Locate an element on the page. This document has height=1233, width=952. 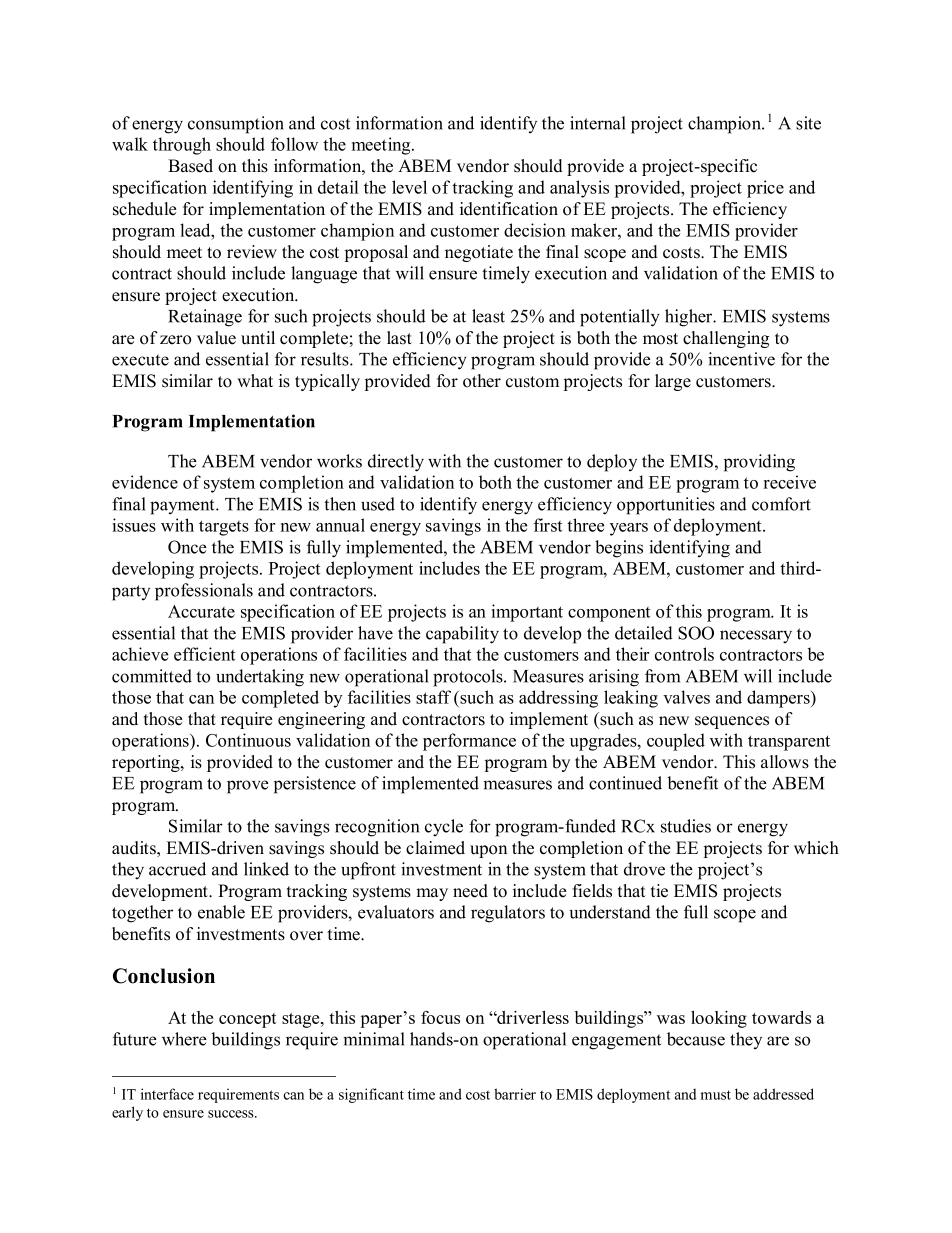
Based is located at coordinates (190, 166).
